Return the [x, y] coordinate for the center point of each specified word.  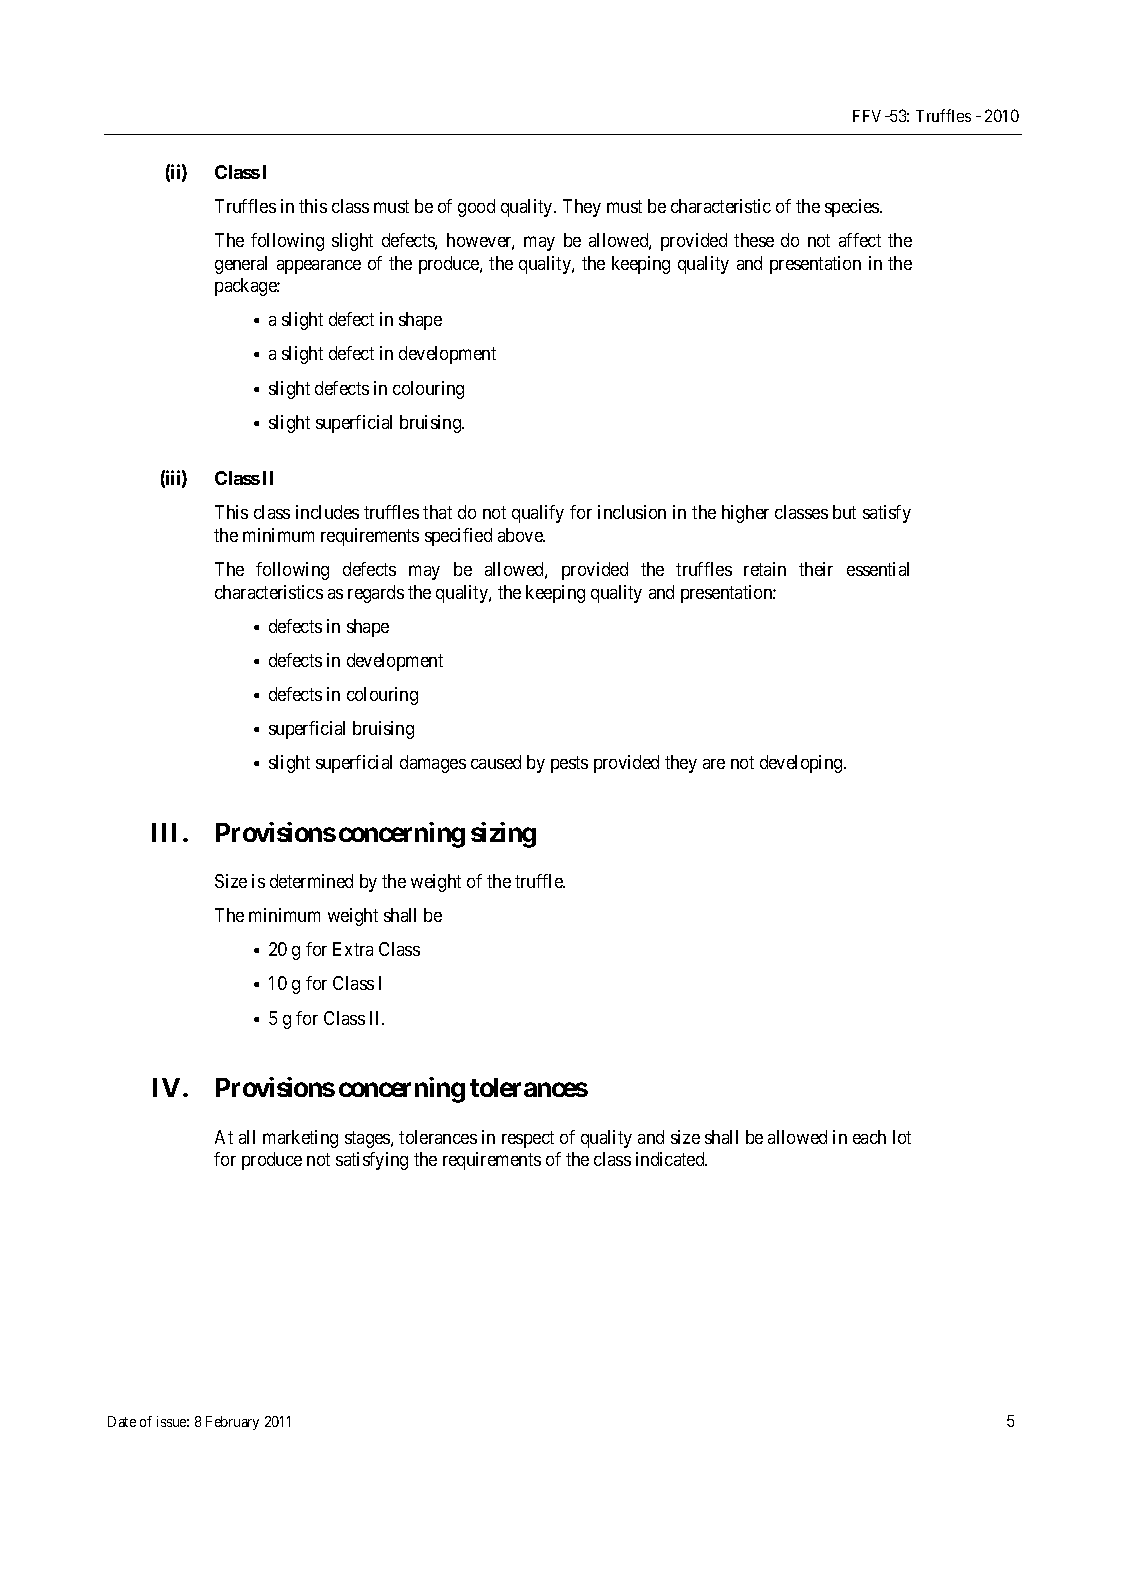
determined [311, 881]
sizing [503, 835]
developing [802, 764]
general [241, 265]
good [476, 208]
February [232, 1423]
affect [860, 240]
